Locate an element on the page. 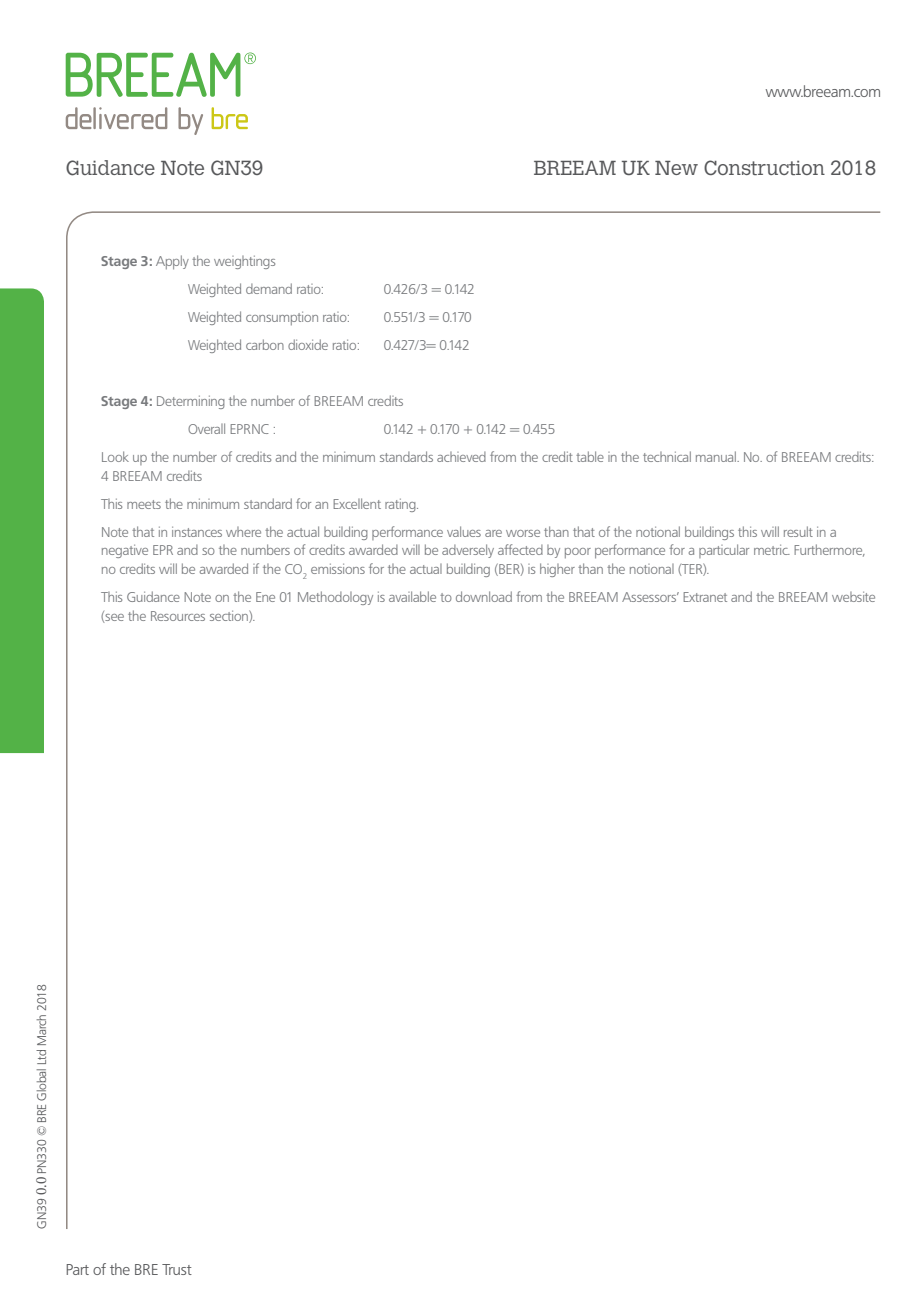  manual is located at coordinates (717, 456).
